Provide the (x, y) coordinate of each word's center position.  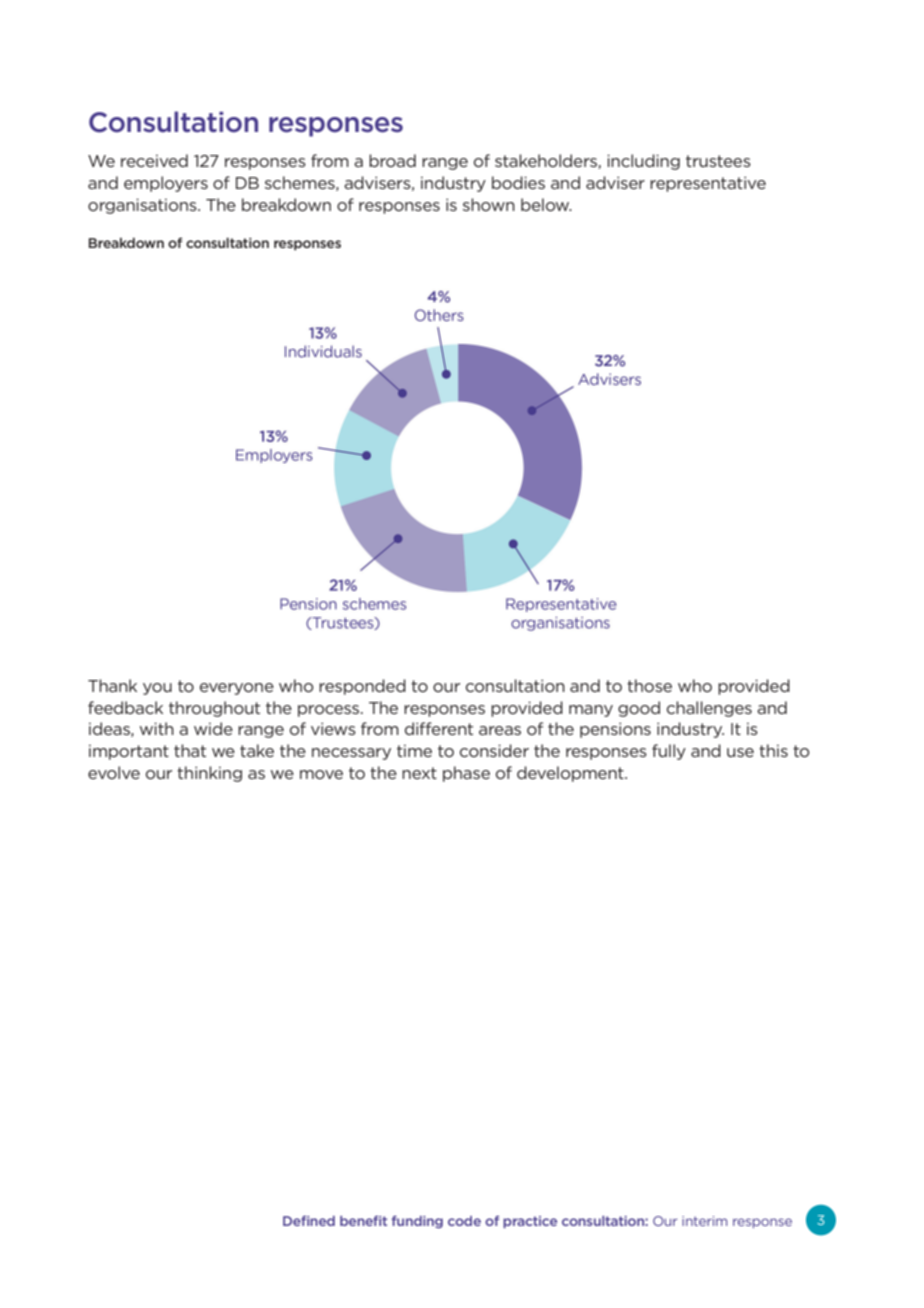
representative (708, 184)
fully (669, 752)
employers (166, 184)
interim (704, 1221)
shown (489, 204)
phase (466, 774)
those (649, 685)
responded (362, 687)
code (464, 1221)
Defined (309, 1221)
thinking (209, 774)
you (157, 689)
